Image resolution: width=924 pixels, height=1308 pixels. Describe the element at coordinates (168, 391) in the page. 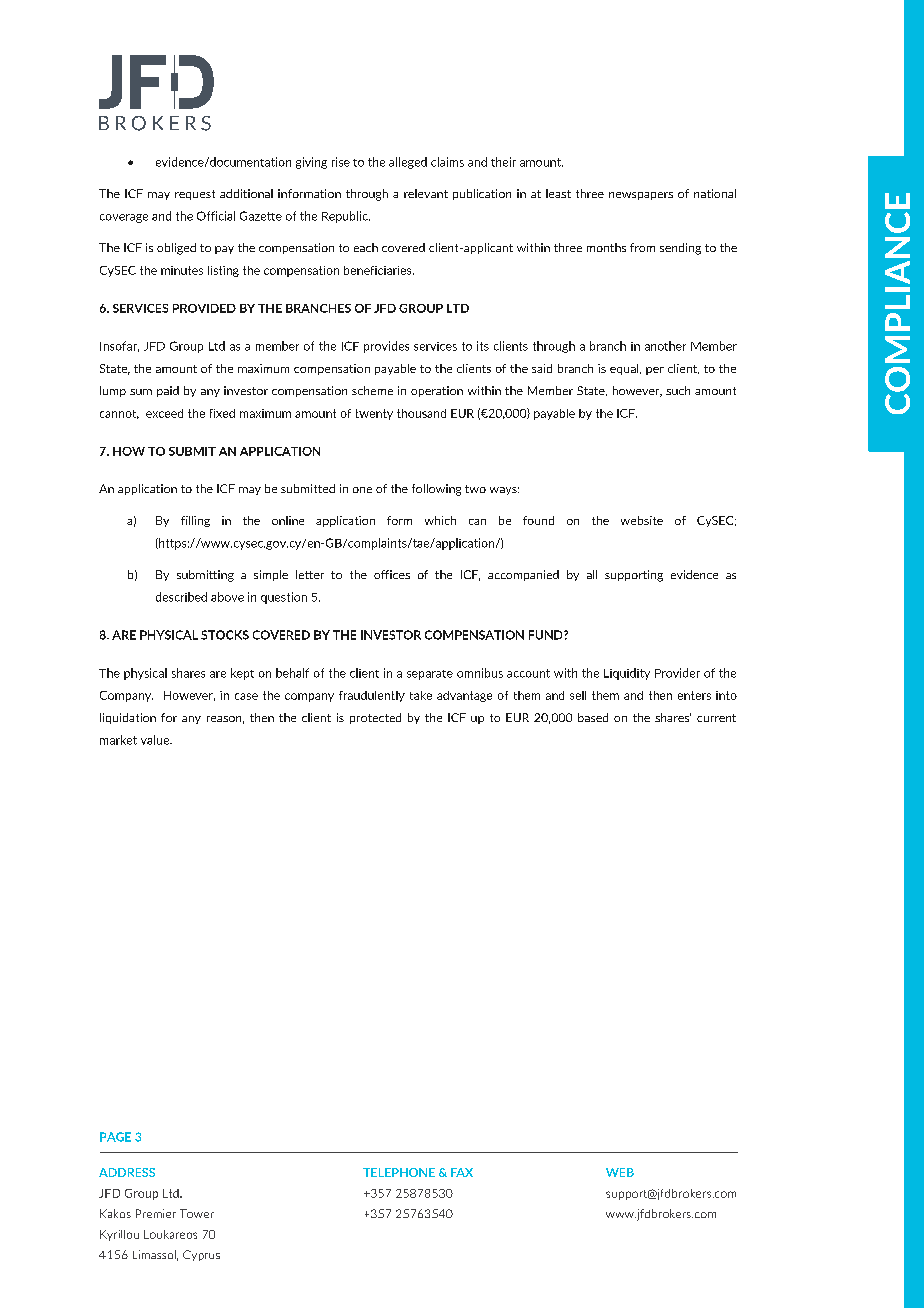

I see `paid` at that location.
